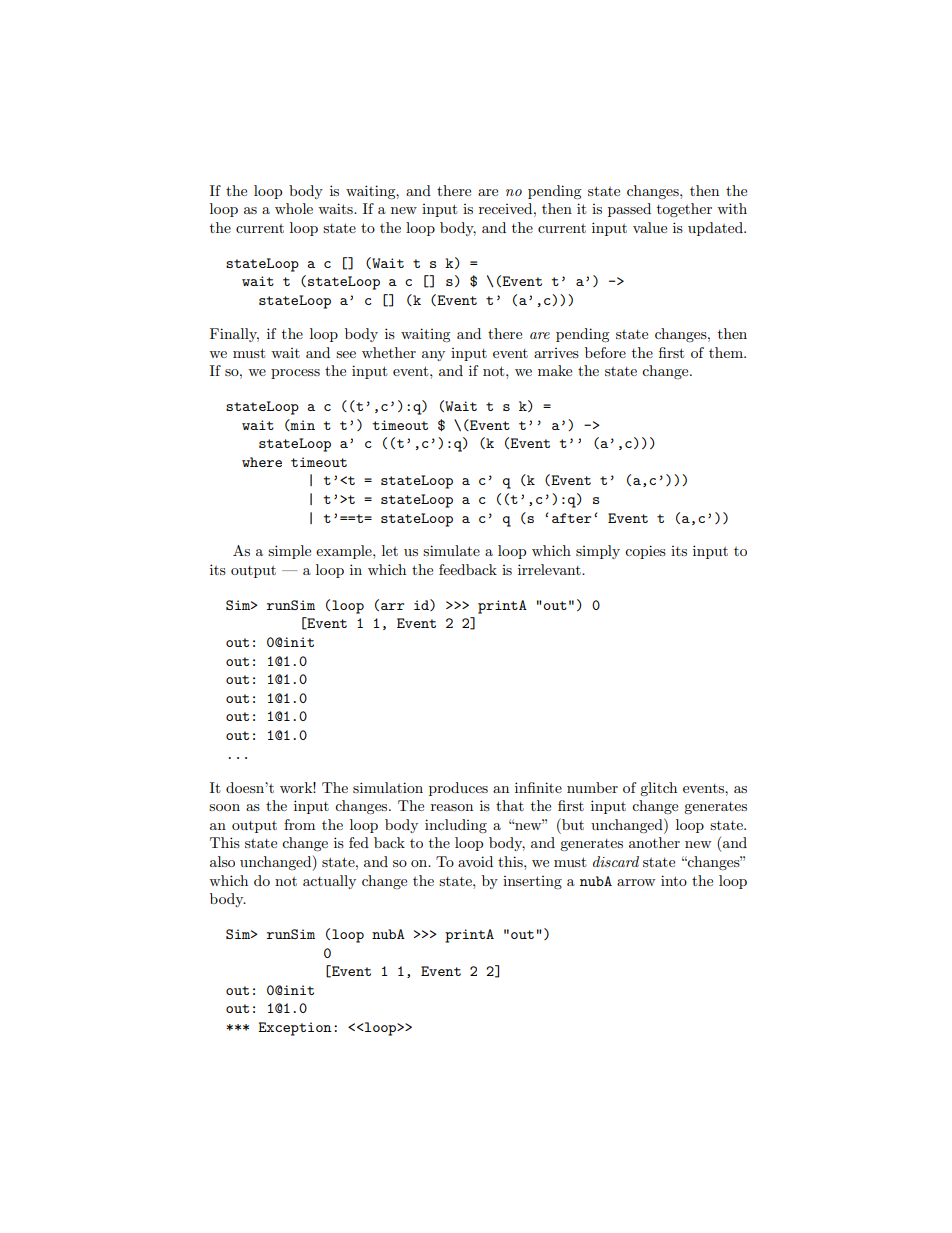 The width and height of the document is (952, 1233). Describe the element at coordinates (629, 210) in the document. I see `passed` at that location.
